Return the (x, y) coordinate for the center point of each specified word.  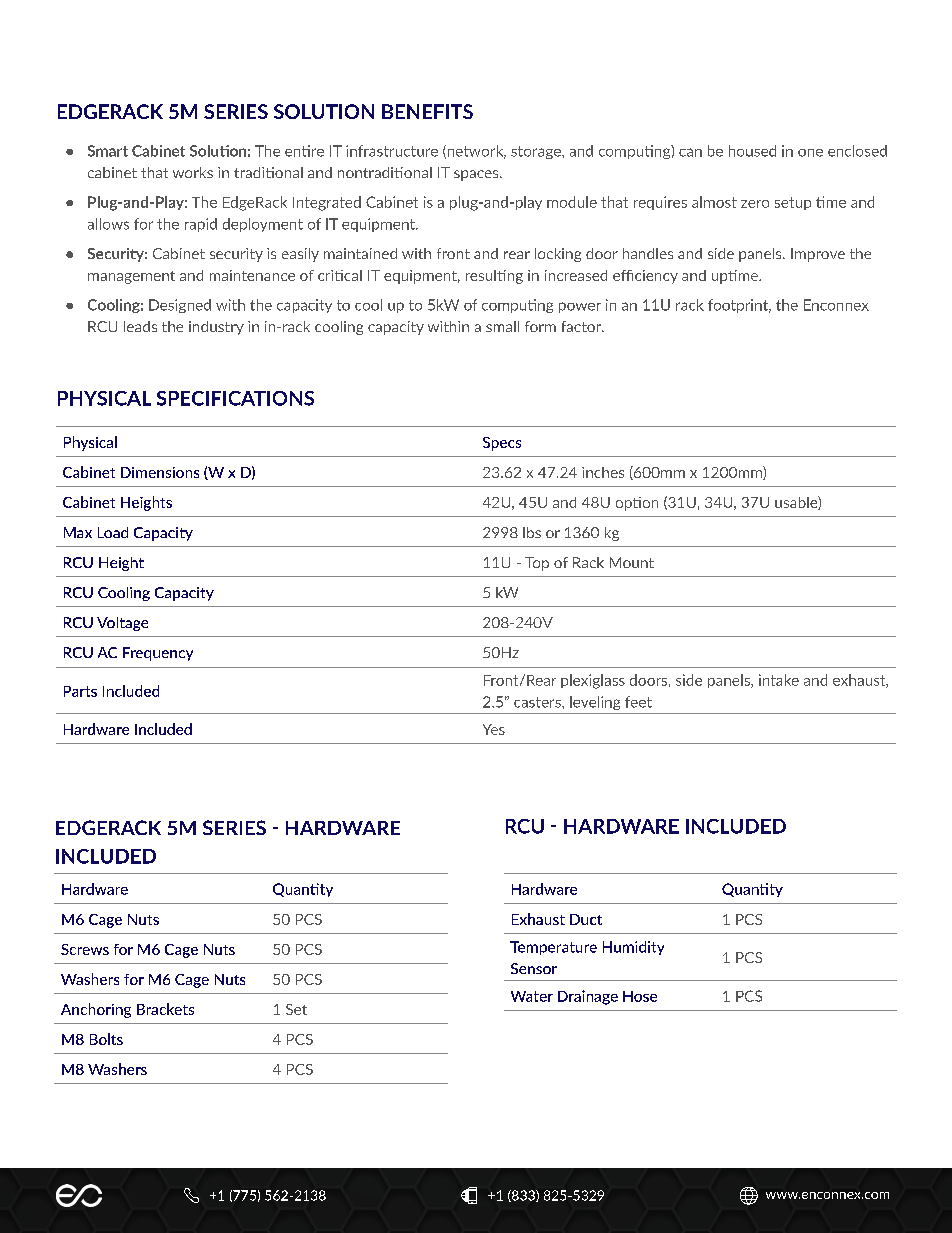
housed (752, 151)
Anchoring (96, 1010)
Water (532, 996)
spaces (477, 175)
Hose (640, 996)
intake (779, 680)
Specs (502, 444)
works (193, 172)
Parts (80, 691)
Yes (494, 729)
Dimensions (160, 472)
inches (603, 472)
